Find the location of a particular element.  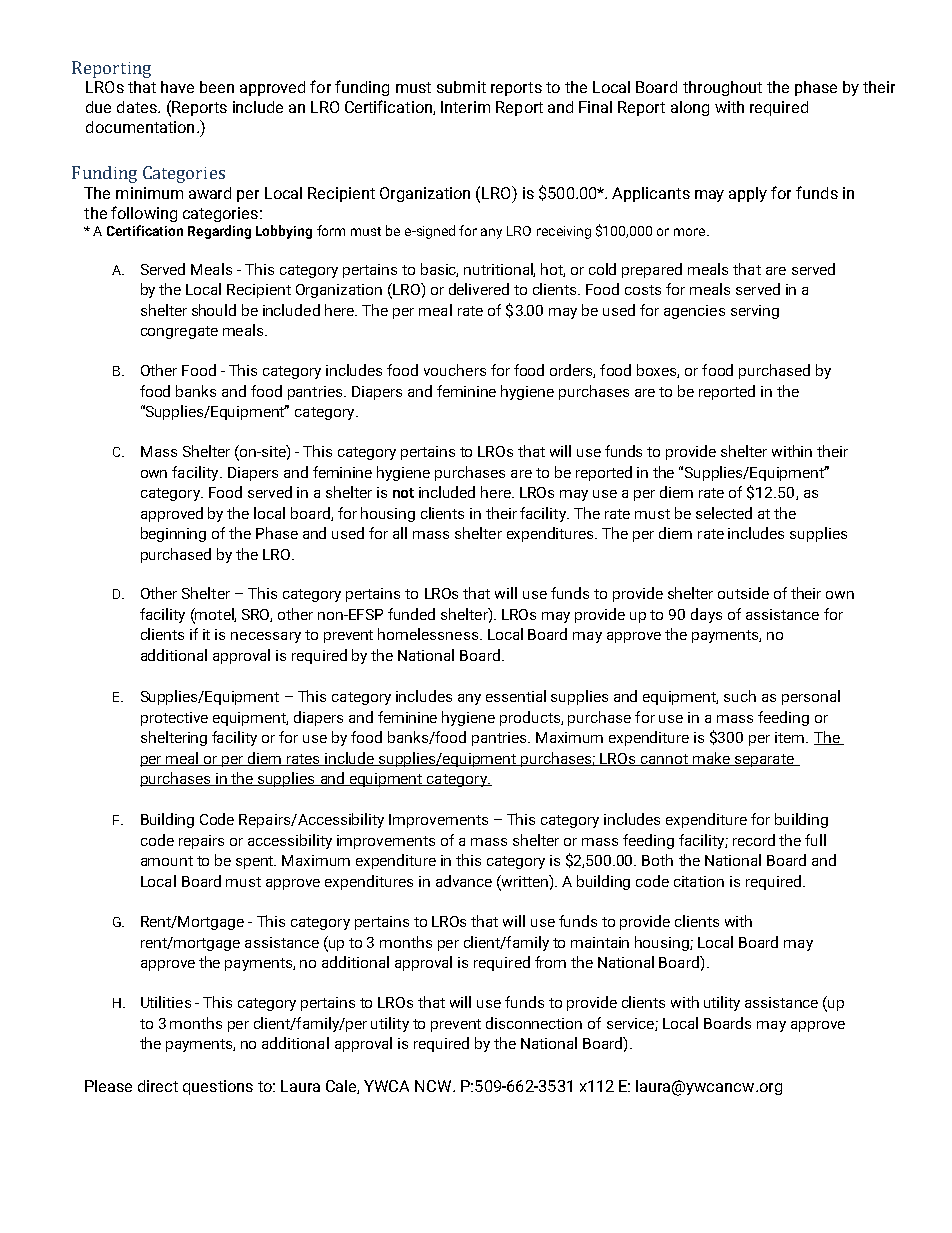

along is located at coordinates (690, 108).
